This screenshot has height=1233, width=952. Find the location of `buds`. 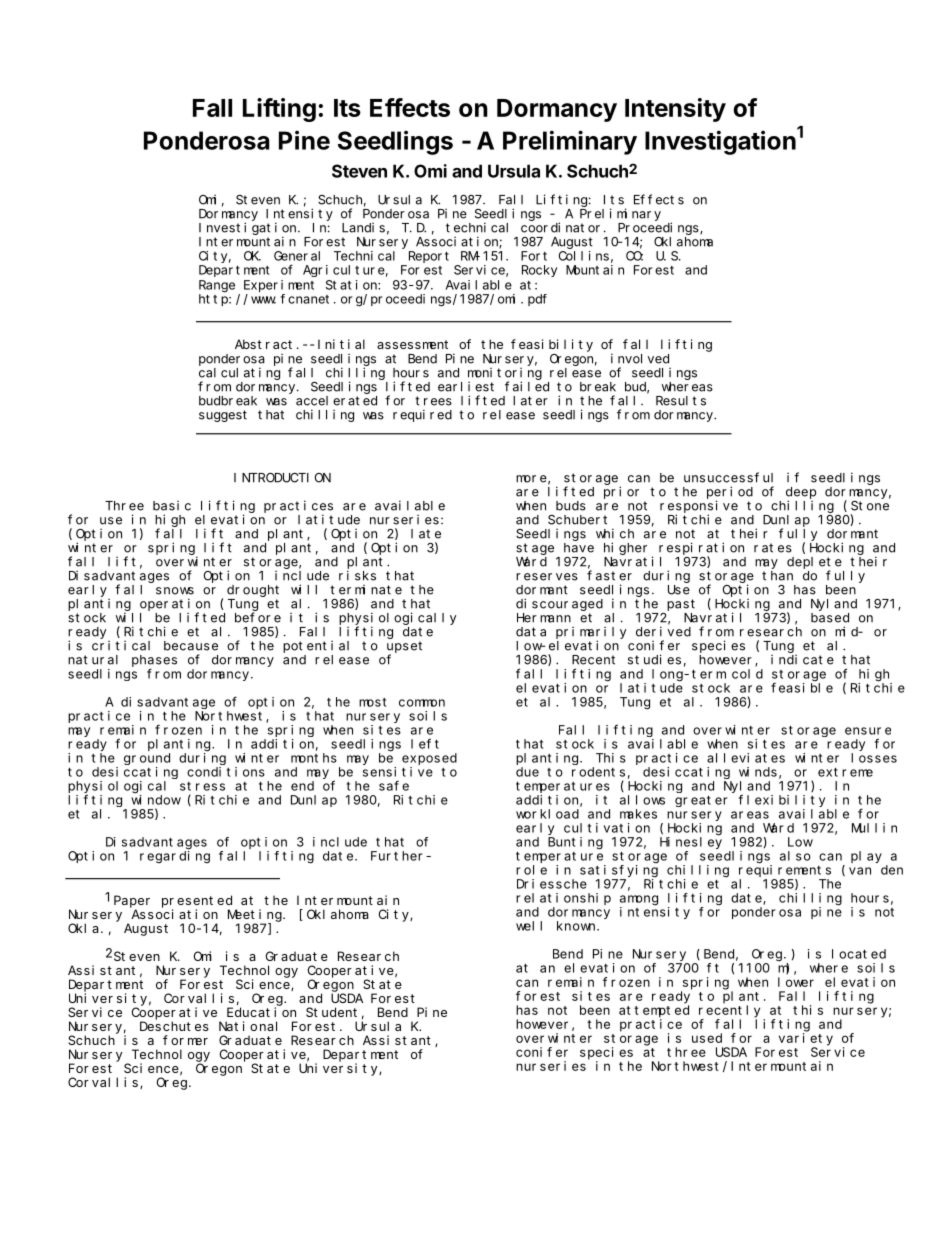

buds is located at coordinates (571, 506).
